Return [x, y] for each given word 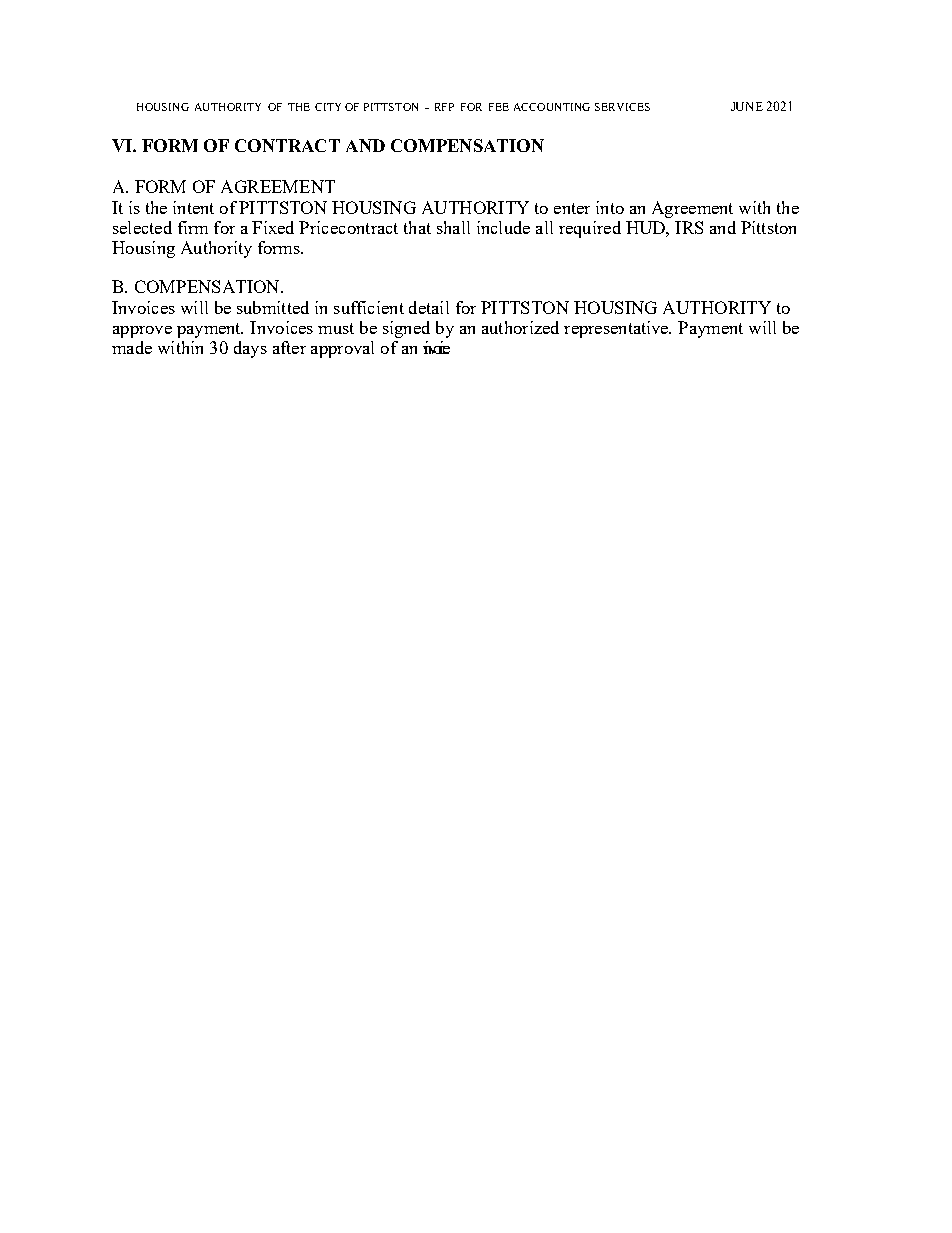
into [610, 207]
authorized [520, 327]
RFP [444, 107]
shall [453, 227]
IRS [689, 227]
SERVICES [622, 107]
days [250, 349]
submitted [273, 307]
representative [617, 329]
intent [193, 207]
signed [406, 329]
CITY [328, 107]
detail [429, 307]
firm [193, 227]
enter [572, 208]
